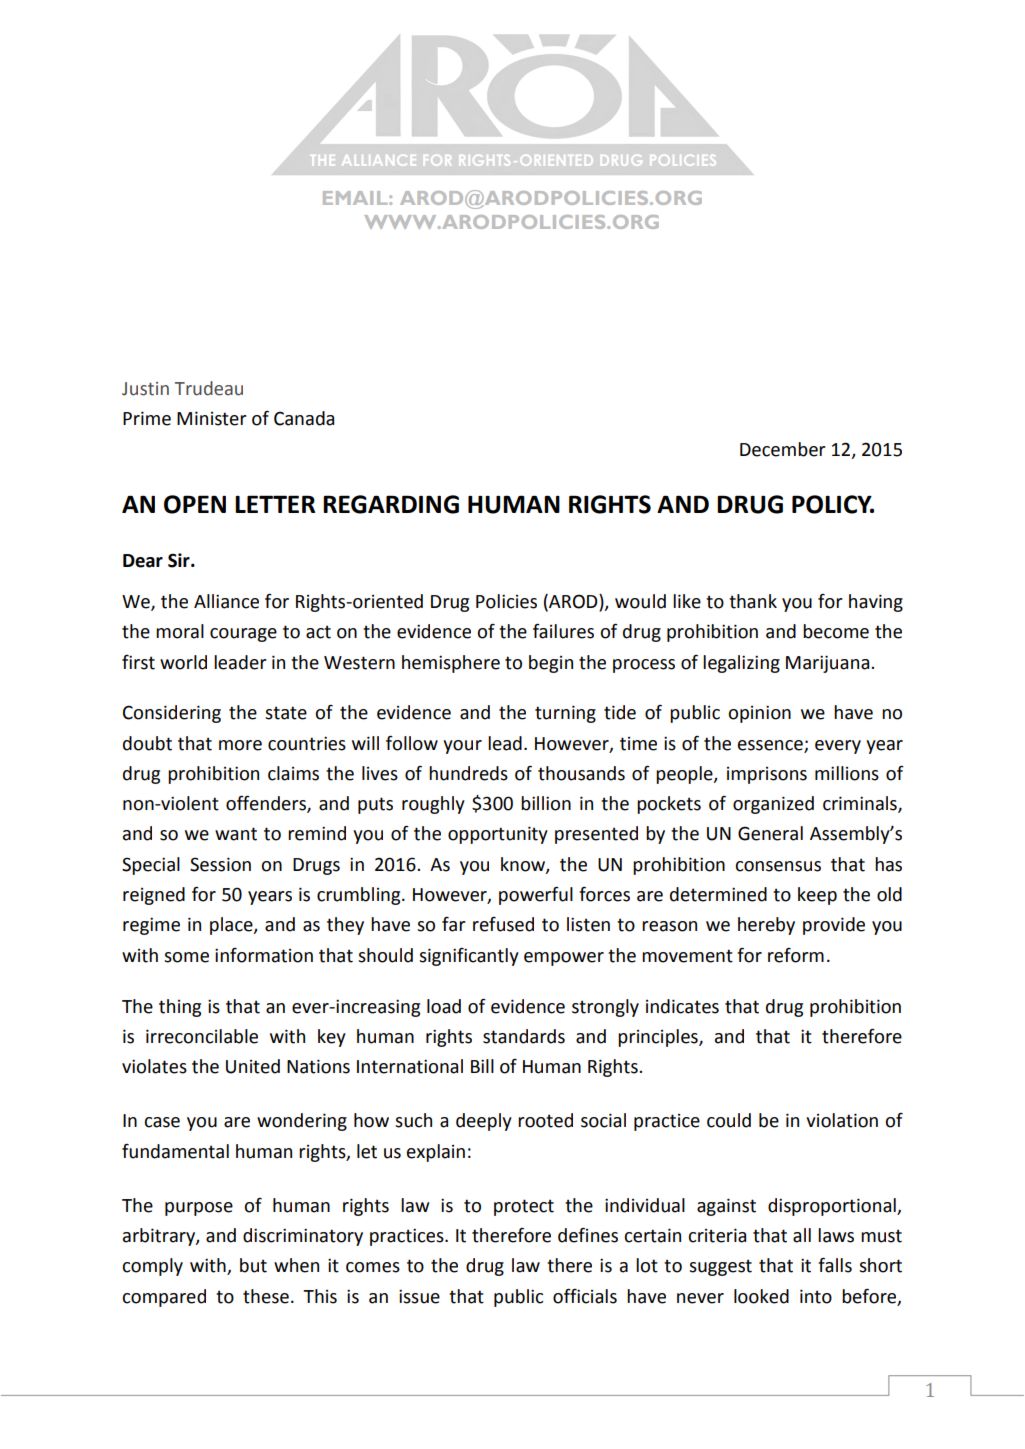 The width and height of the screenshot is (1025, 1449). What do you see at coordinates (180, 1008) in the screenshot?
I see `thing` at bounding box center [180, 1008].
